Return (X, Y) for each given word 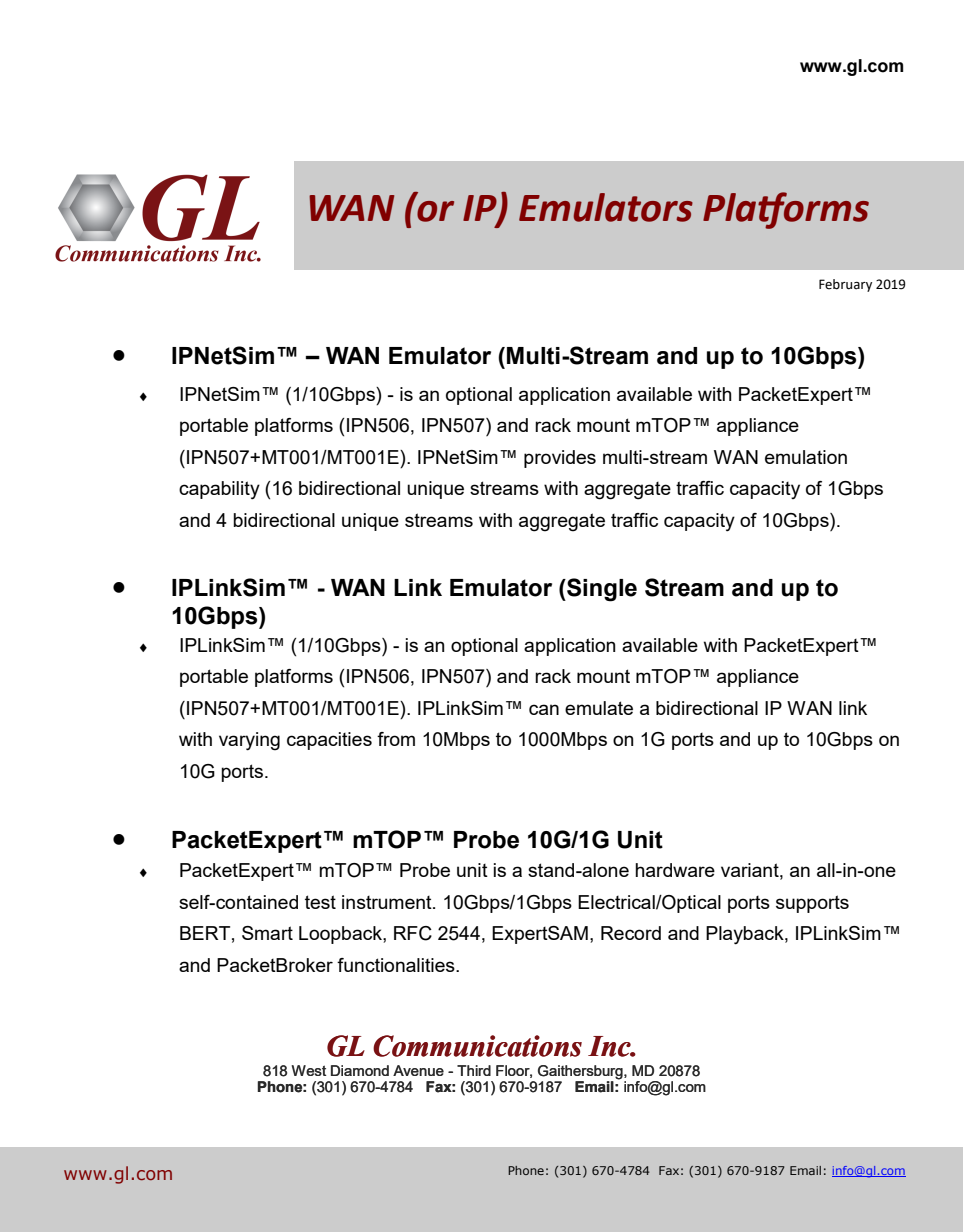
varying (249, 741)
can (544, 709)
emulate (599, 708)
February (845, 285)
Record (631, 933)
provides (560, 459)
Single (601, 590)
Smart (267, 933)
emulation (806, 457)
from (396, 739)
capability (219, 490)
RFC (413, 933)
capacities (329, 741)
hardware (675, 870)
